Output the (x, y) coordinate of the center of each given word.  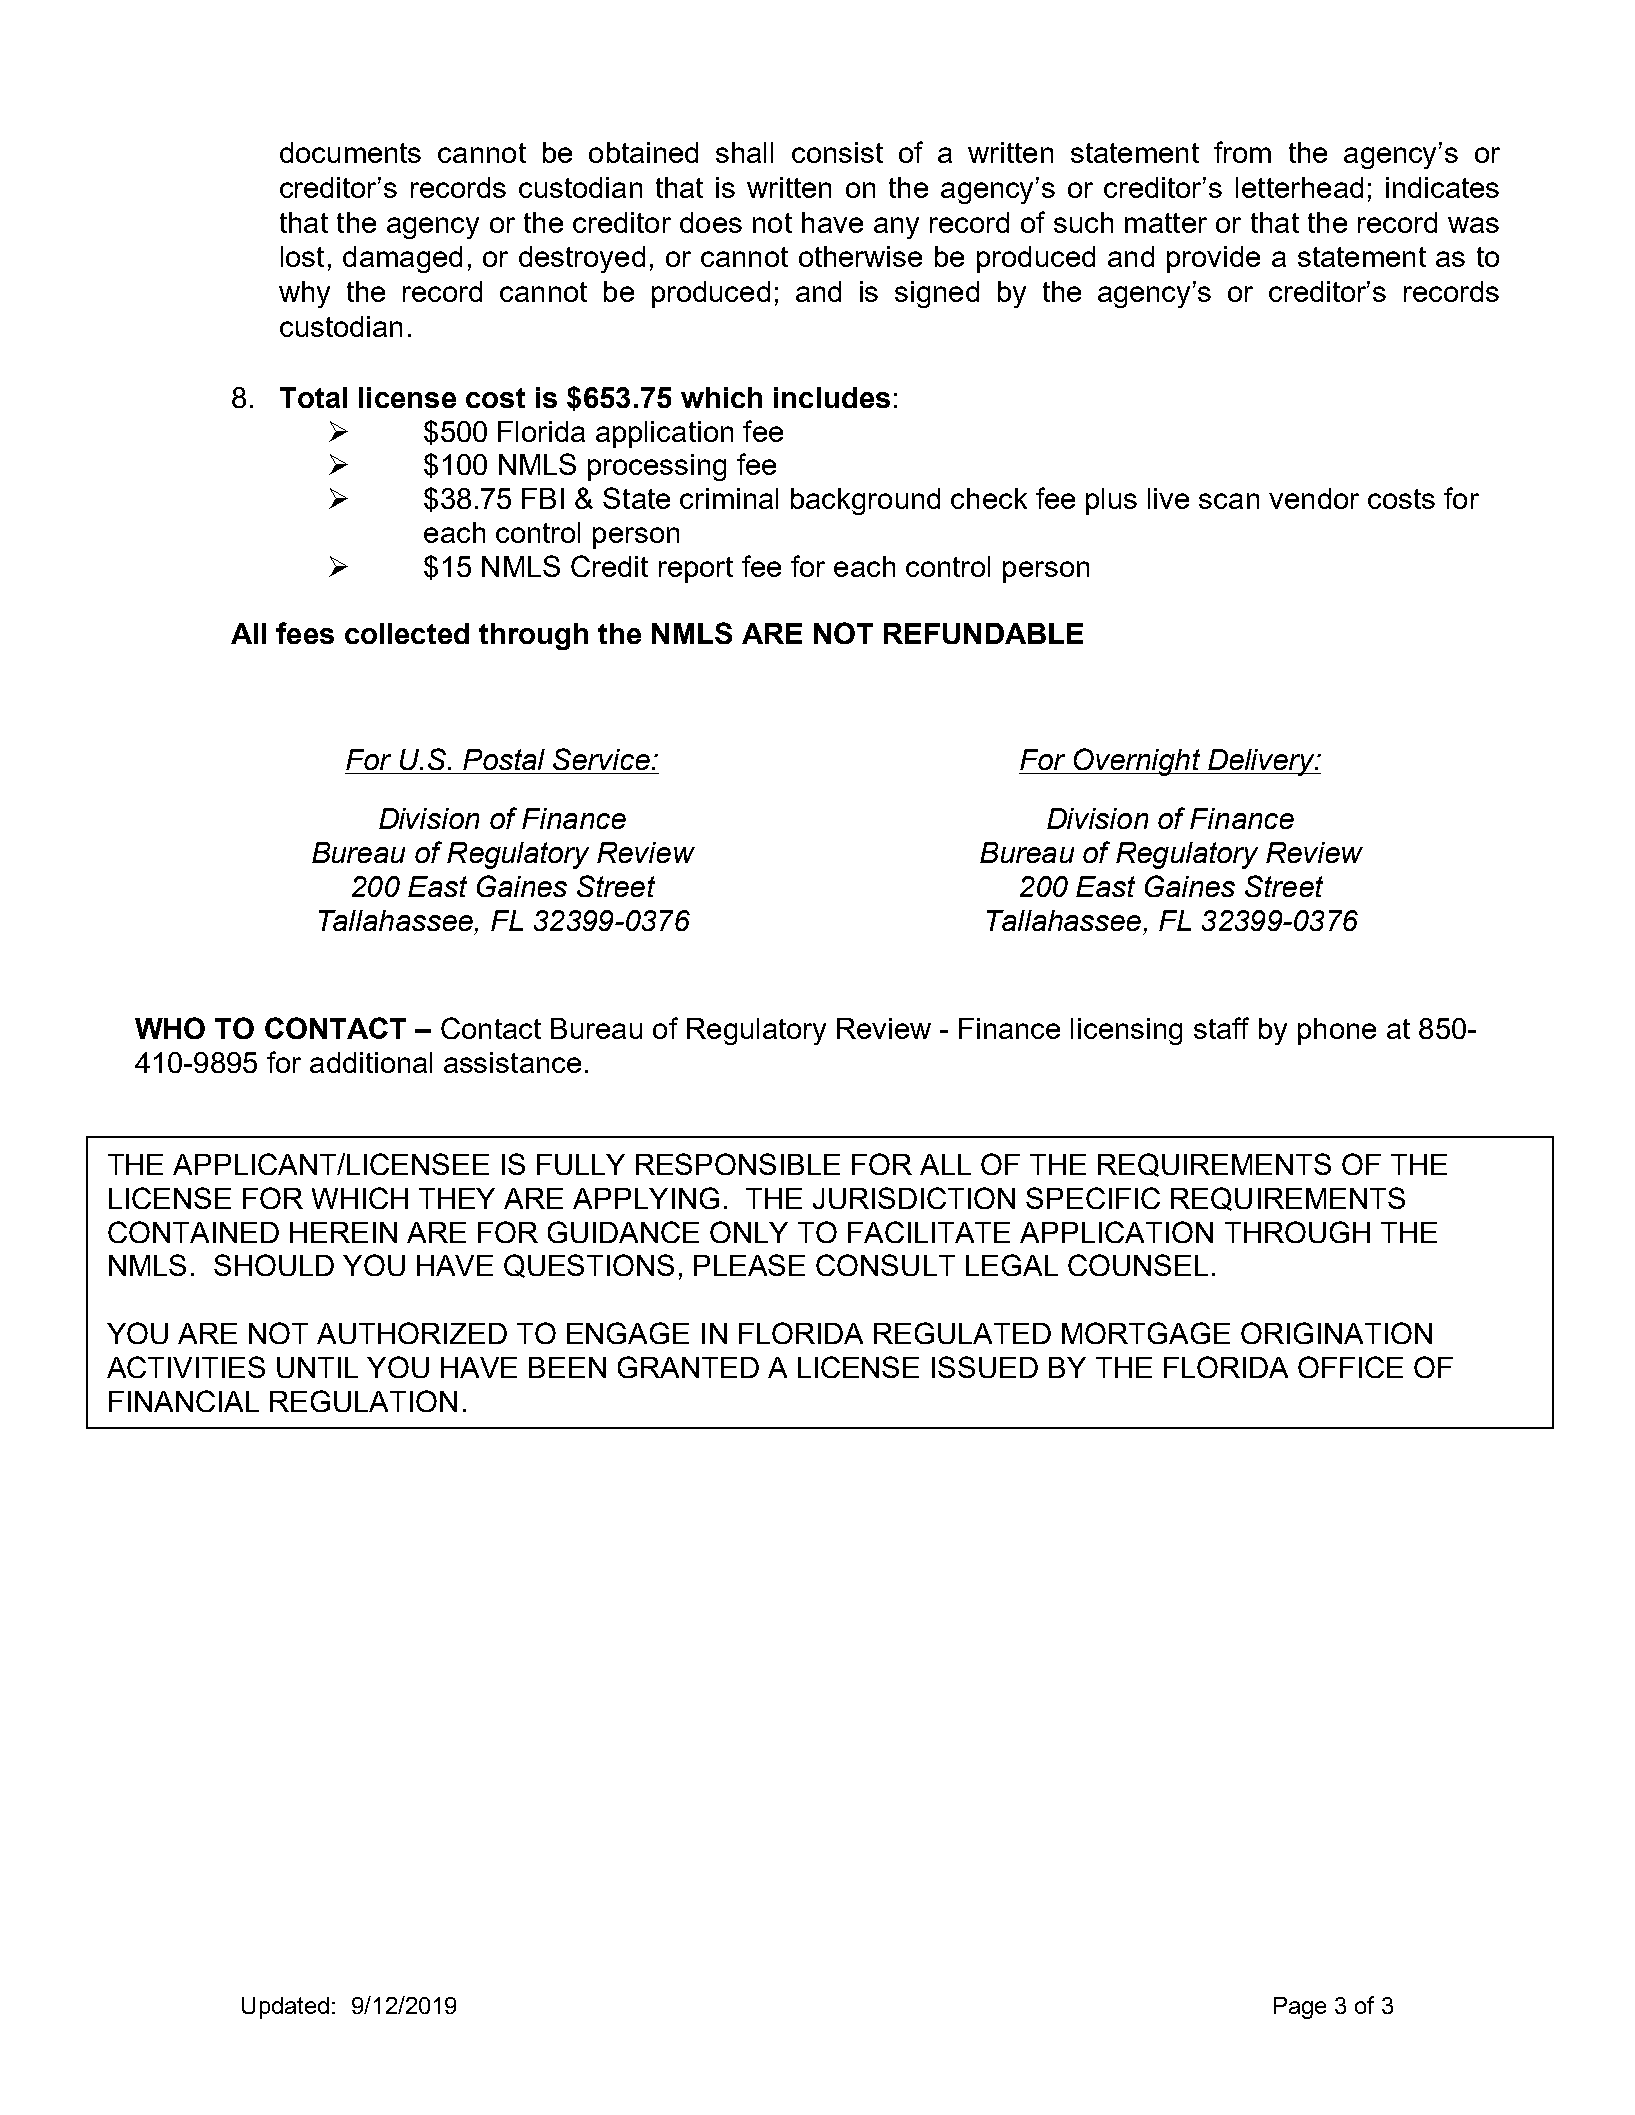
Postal (504, 759)
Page (1300, 2008)
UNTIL (317, 1367)
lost (302, 256)
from (1242, 152)
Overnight (1137, 762)
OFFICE (1350, 1367)
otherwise (860, 256)
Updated (285, 2008)
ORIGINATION (1336, 1333)
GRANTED (688, 1367)
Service (601, 759)
